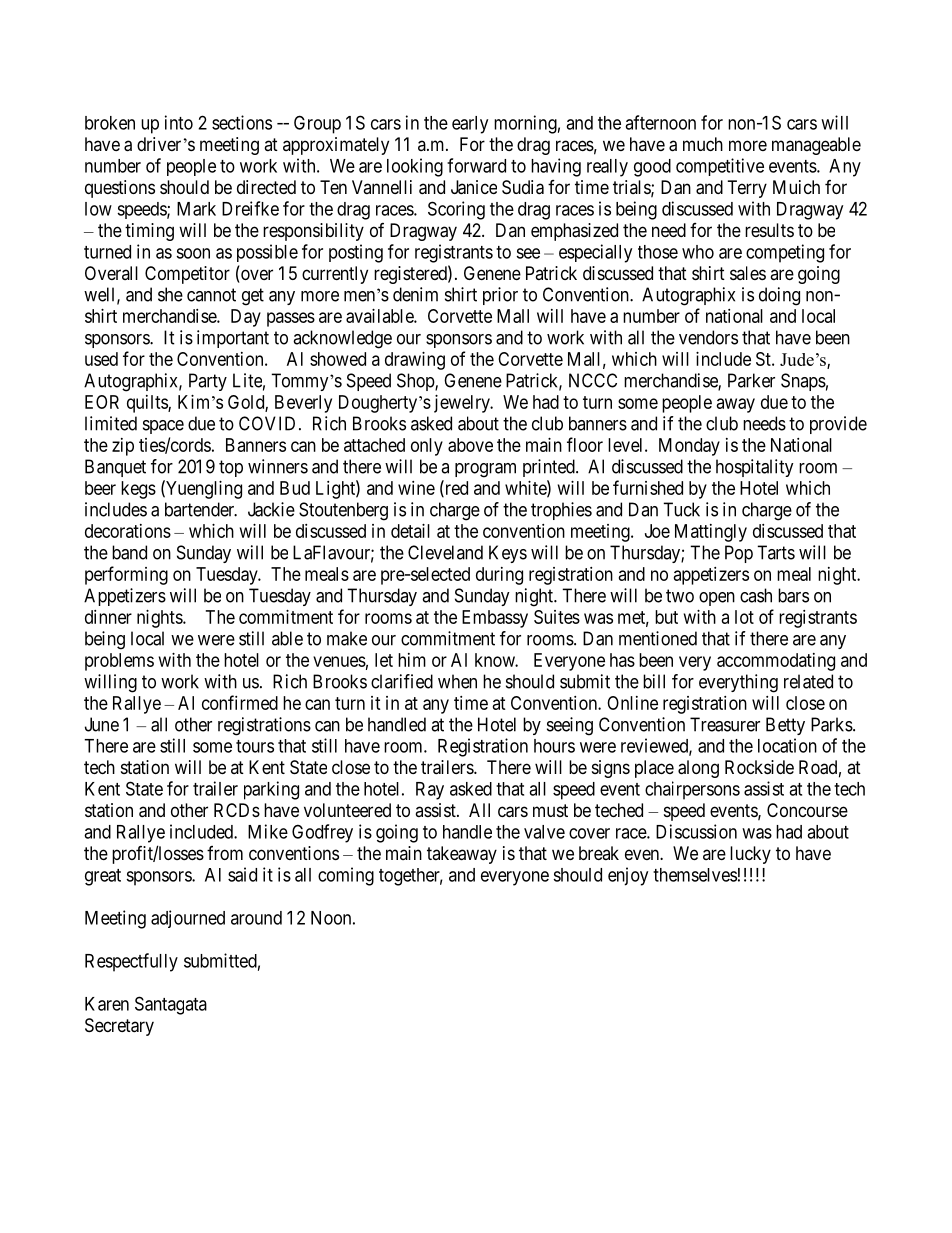 This screenshot has width=952, height=1233. I want to click on Parker, so click(751, 380).
